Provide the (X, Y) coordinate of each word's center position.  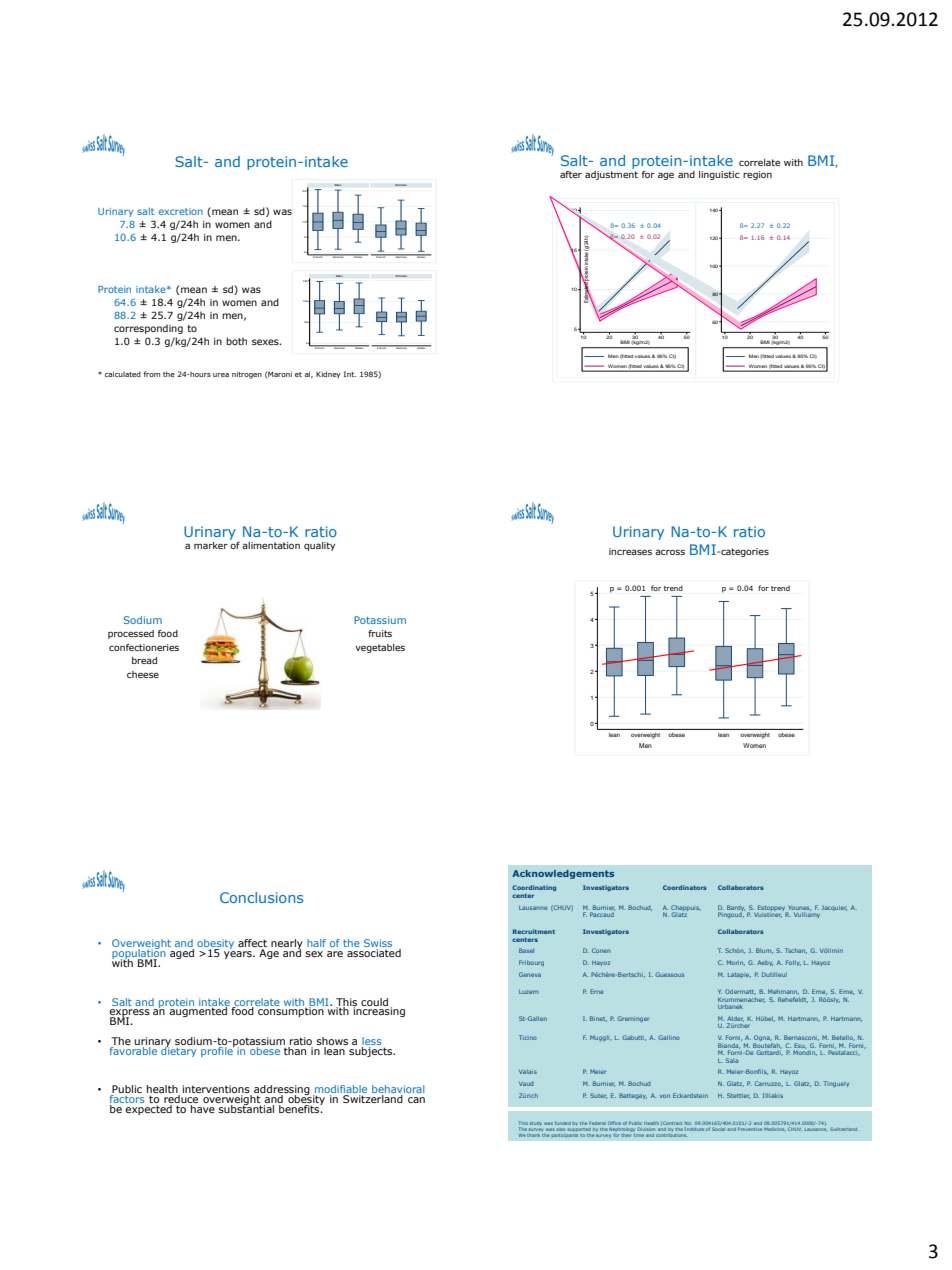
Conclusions (261, 897)
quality (319, 546)
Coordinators (685, 887)
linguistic (719, 175)
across (670, 552)
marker (211, 545)
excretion (181, 211)
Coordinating (534, 888)
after (571, 174)
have (203, 1109)
